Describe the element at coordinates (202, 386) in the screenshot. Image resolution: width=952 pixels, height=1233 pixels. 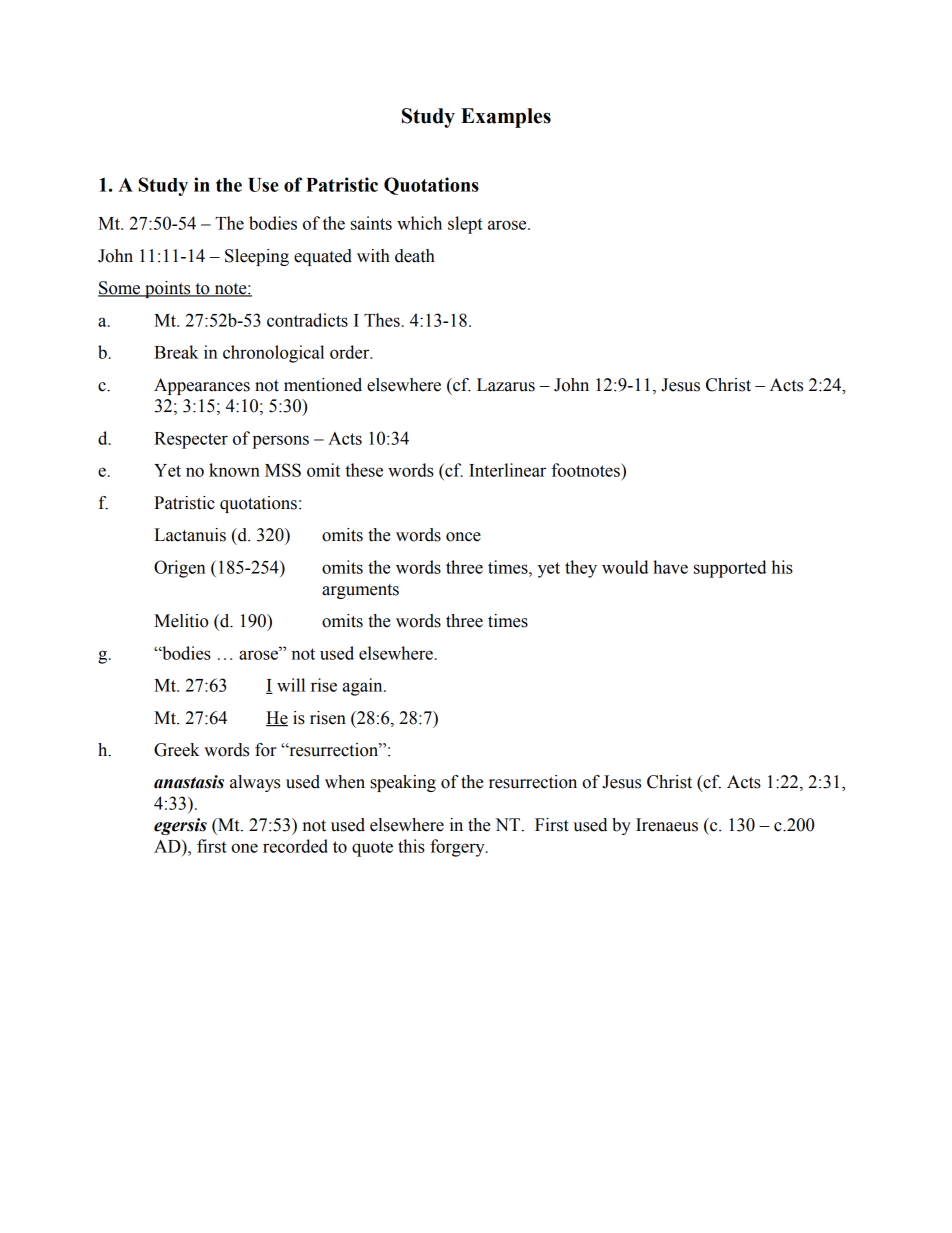
I see `Appearances` at that location.
